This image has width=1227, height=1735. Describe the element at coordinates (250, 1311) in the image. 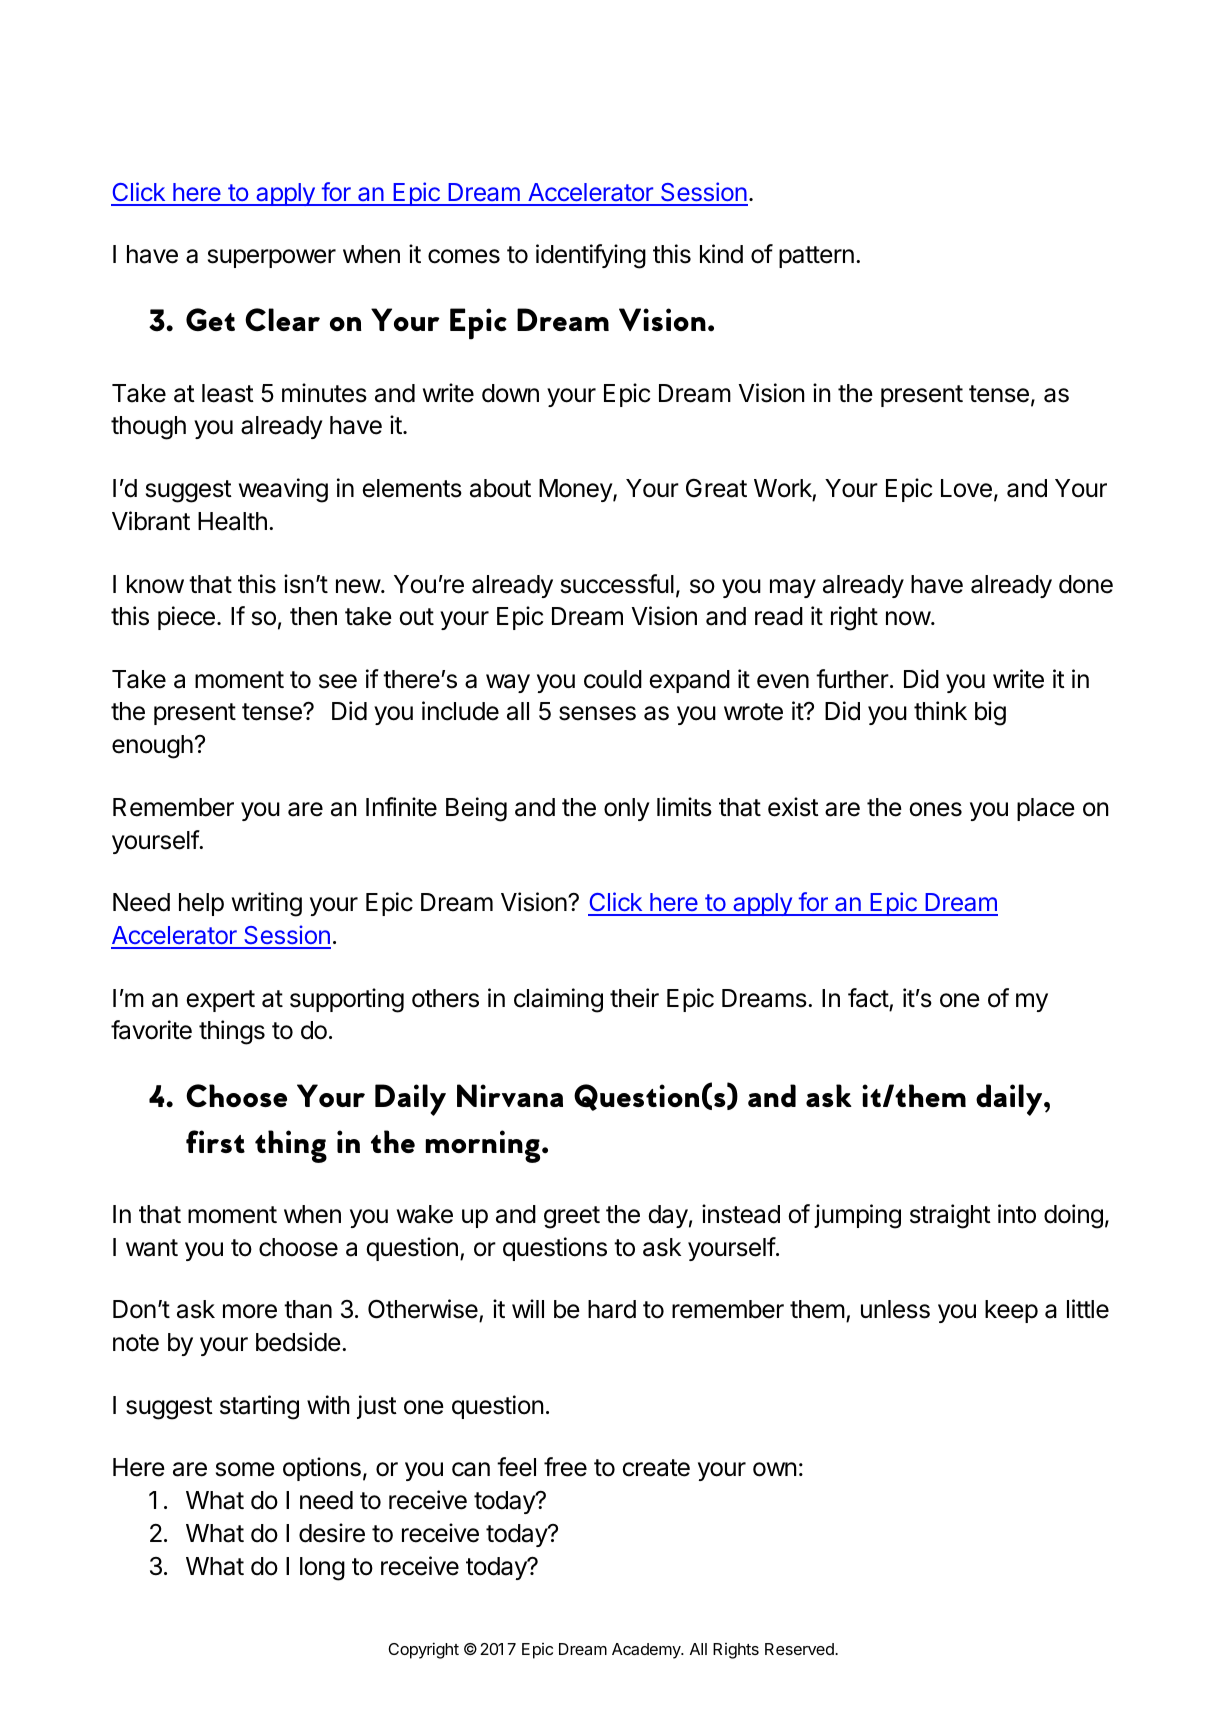

I see `more` at that location.
